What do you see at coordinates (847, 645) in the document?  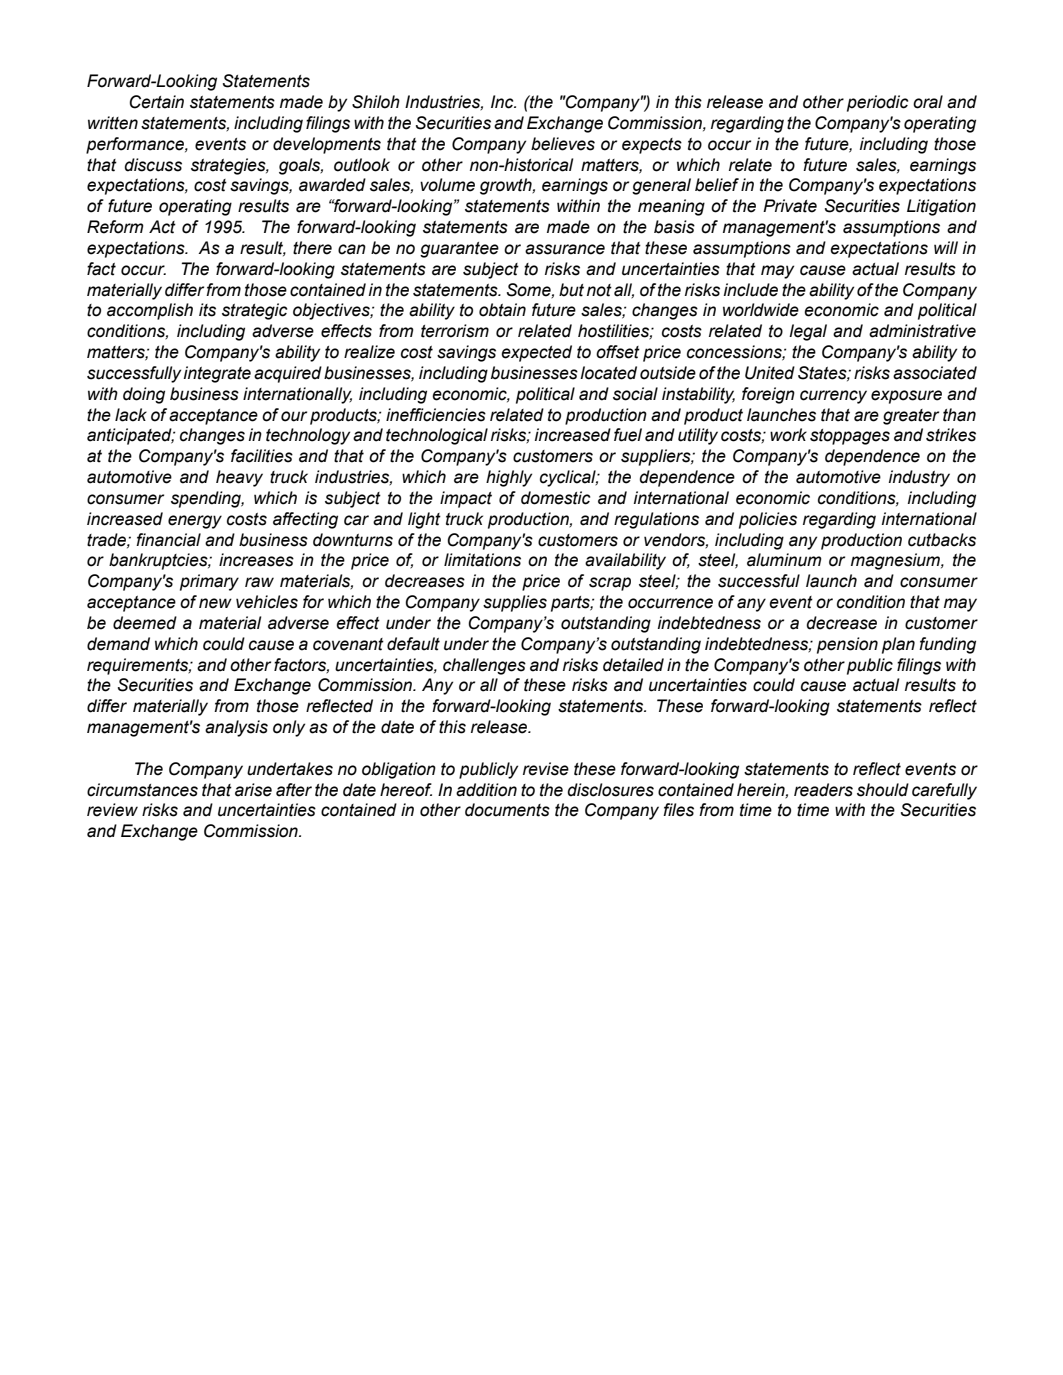 I see `pension` at bounding box center [847, 645].
